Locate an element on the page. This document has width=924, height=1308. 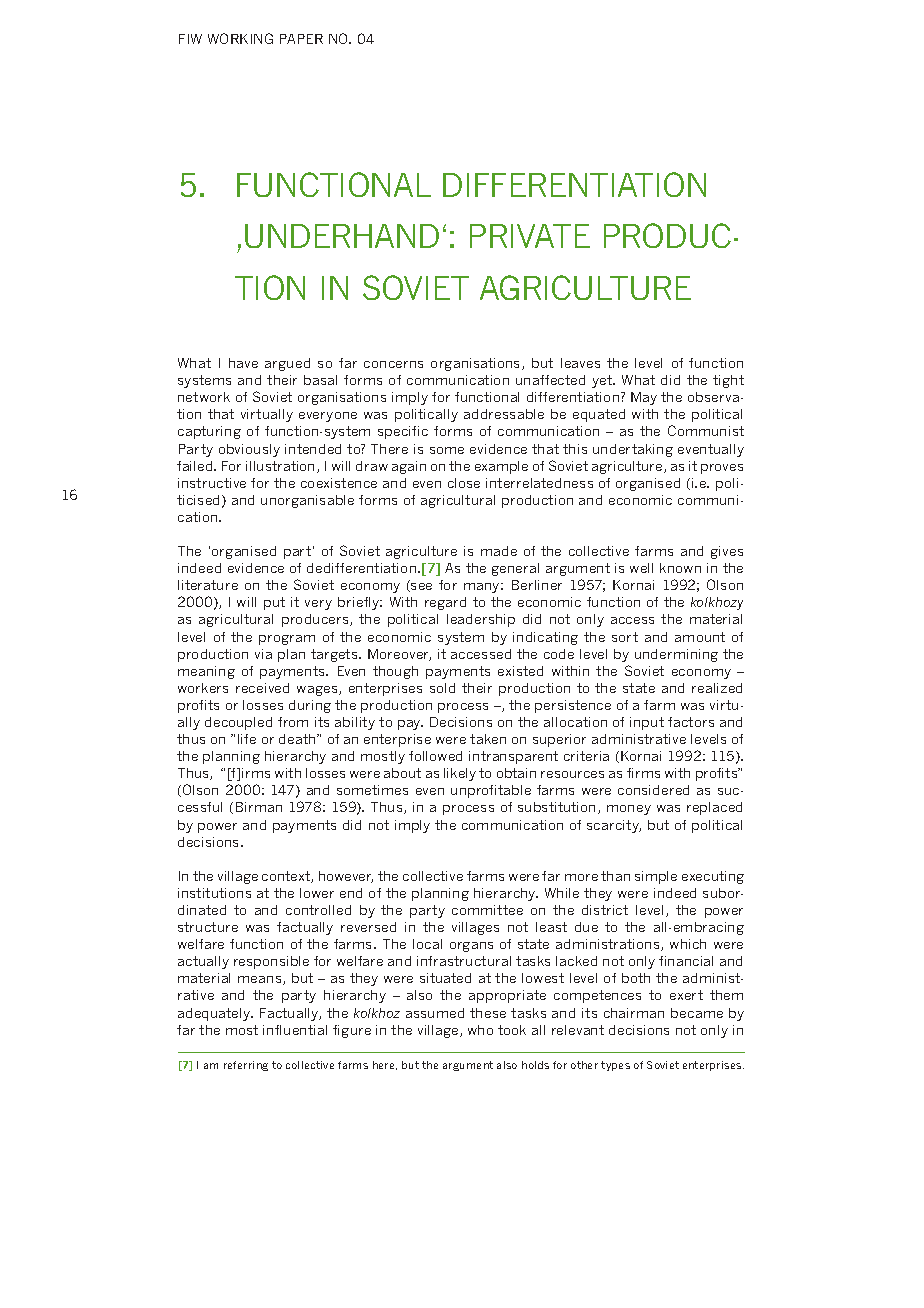
concerns is located at coordinates (393, 364).
